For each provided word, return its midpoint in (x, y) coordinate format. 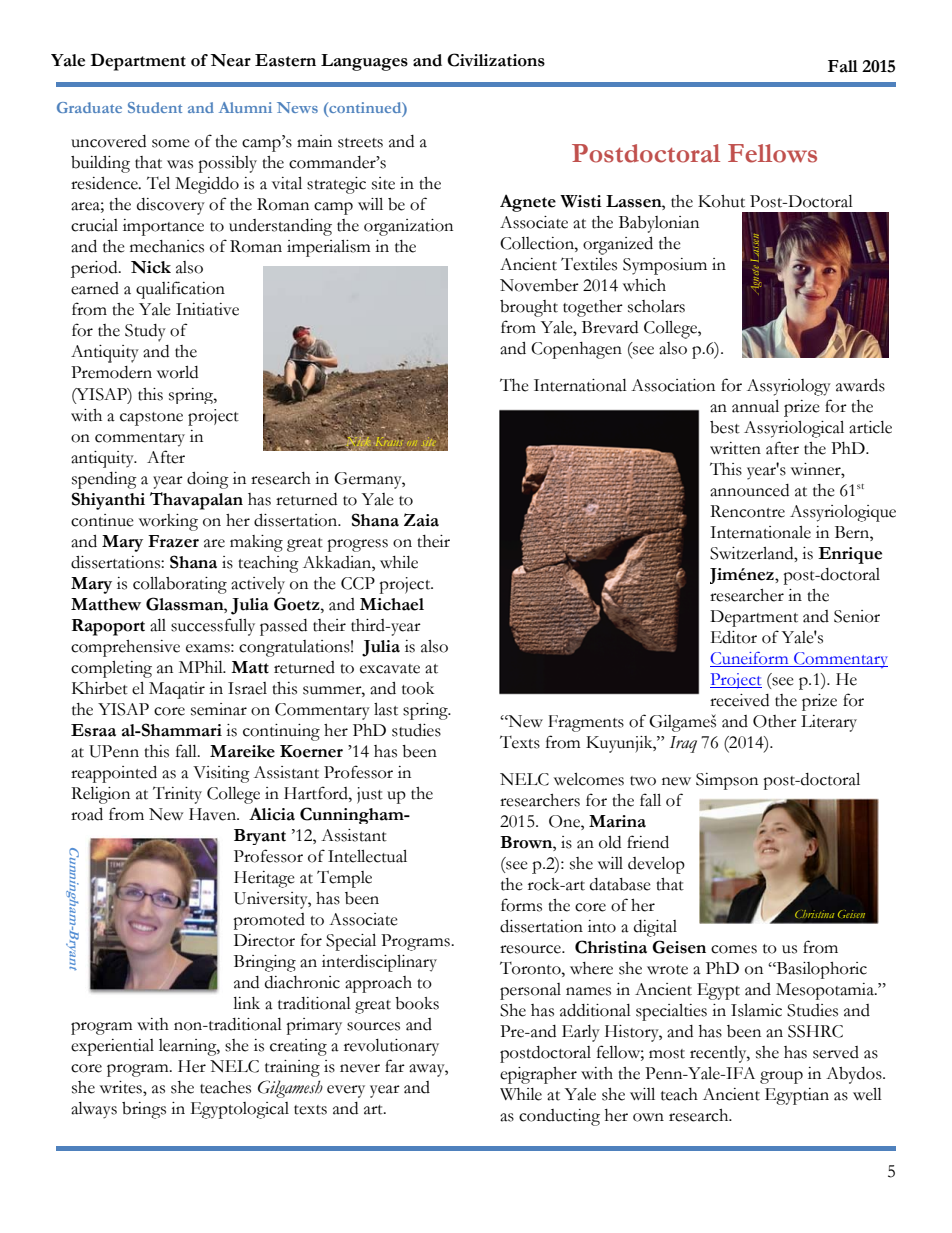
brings (144, 1110)
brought (529, 308)
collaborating (180, 585)
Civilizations (496, 60)
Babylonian (659, 224)
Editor (734, 637)
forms (521, 905)
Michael (392, 604)
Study (145, 333)
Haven (214, 814)
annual (755, 406)
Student (155, 107)
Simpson (727, 781)
